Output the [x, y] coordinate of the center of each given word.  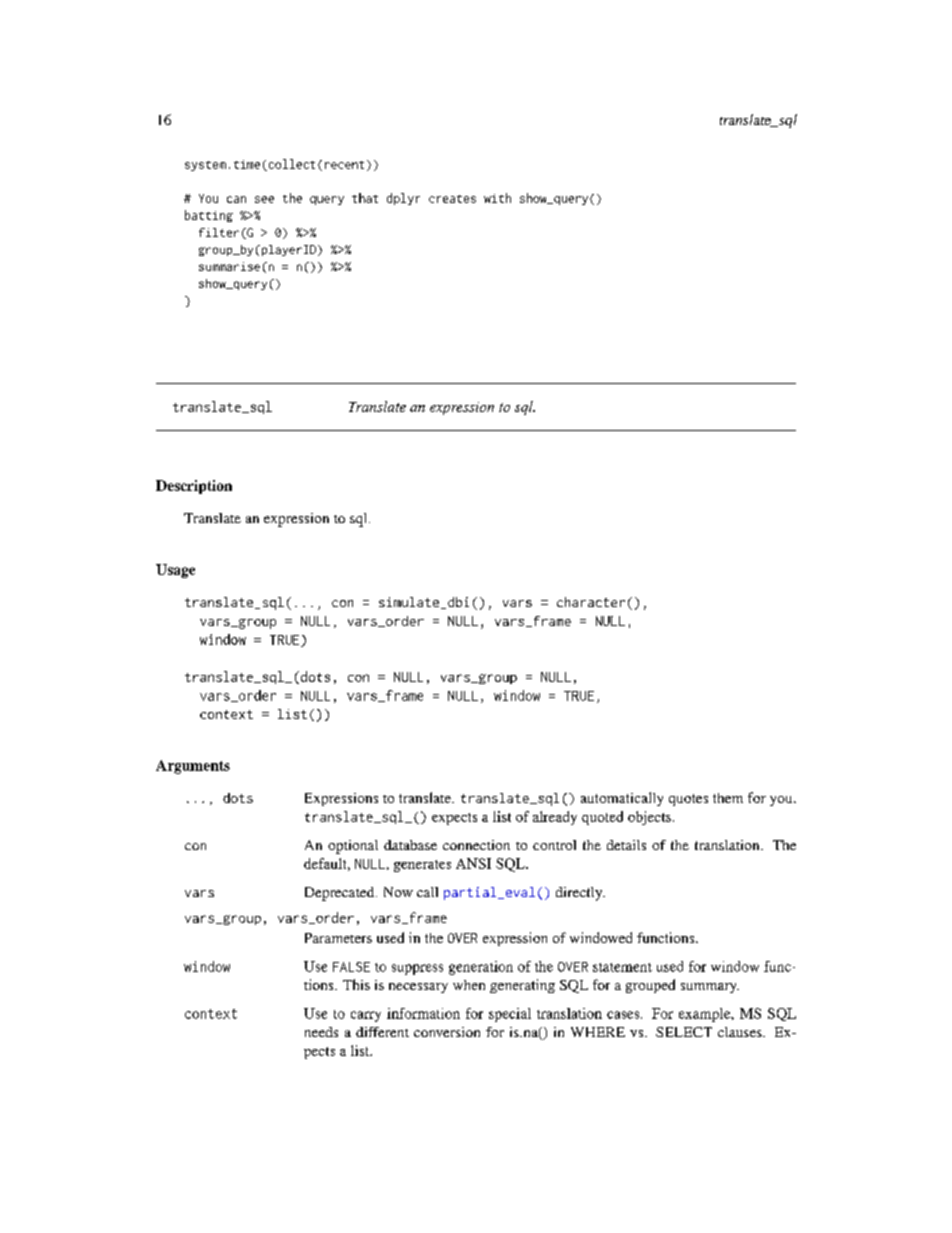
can [236, 199]
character [591, 602]
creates [452, 199]
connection [476, 845]
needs [321, 1032]
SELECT [684, 1032]
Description [194, 487]
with [497, 198]
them [728, 798]
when [469, 985]
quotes [688, 800]
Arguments [193, 767]
